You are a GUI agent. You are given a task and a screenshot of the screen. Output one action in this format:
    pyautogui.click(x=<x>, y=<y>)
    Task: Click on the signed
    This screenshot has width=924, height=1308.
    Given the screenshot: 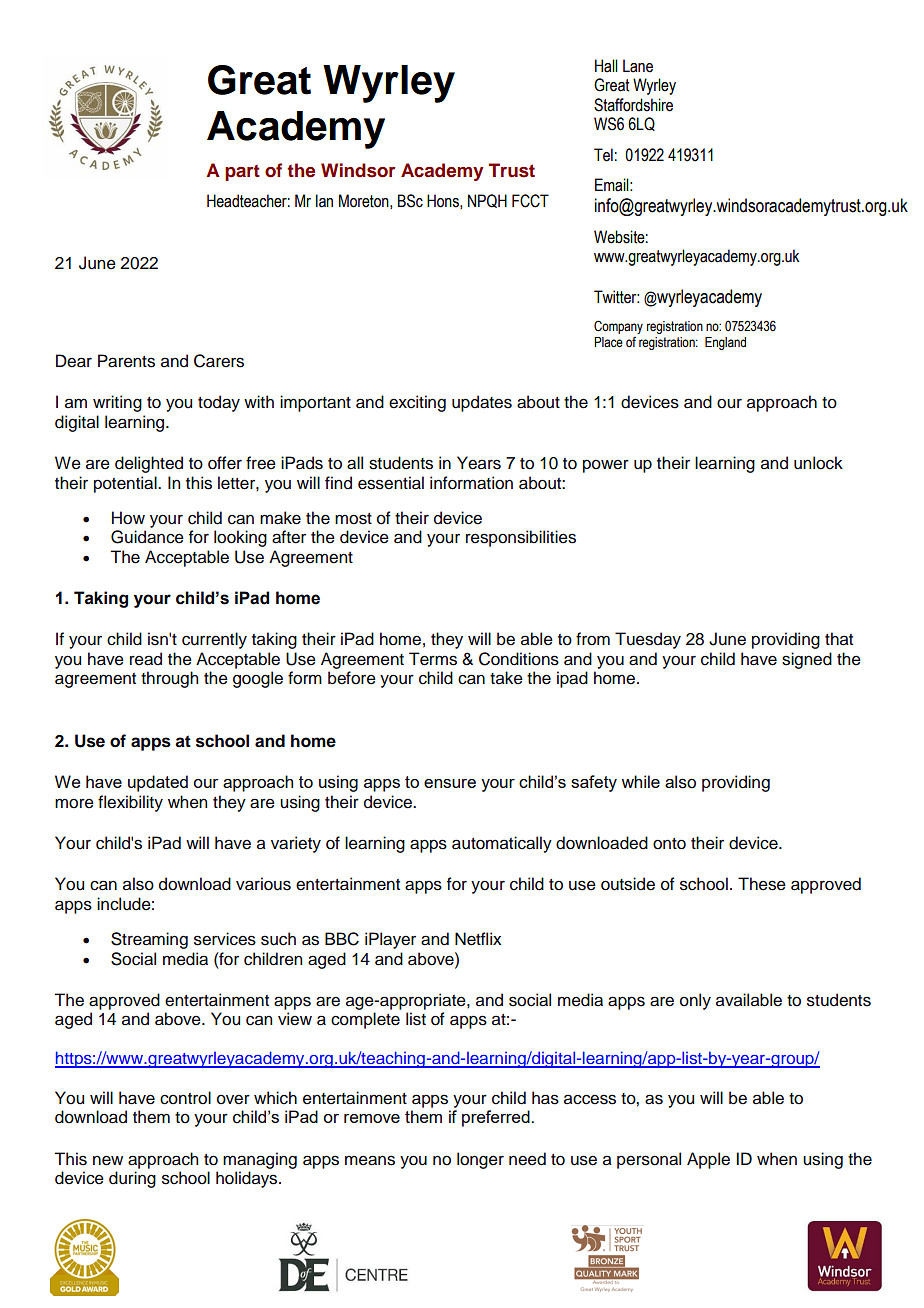 What is the action you would take?
    pyautogui.click(x=807, y=660)
